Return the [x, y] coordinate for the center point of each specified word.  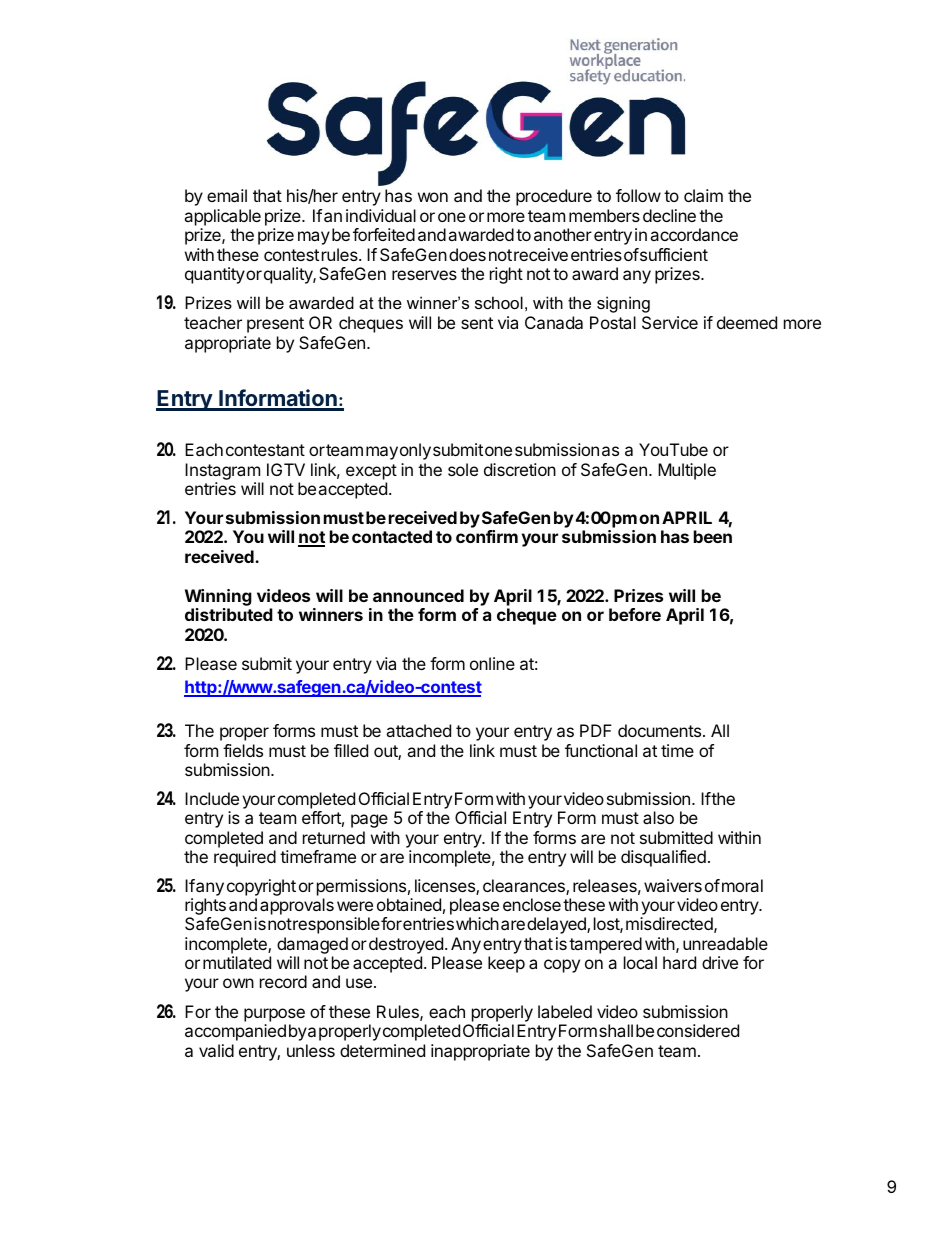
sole [463, 469]
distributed [229, 614]
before [635, 614]
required [245, 858]
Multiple [687, 471]
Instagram [222, 471]
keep [506, 964]
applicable [222, 217]
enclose [532, 904]
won [433, 197]
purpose [274, 1015]
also [658, 817]
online [492, 663]
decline [669, 215]
